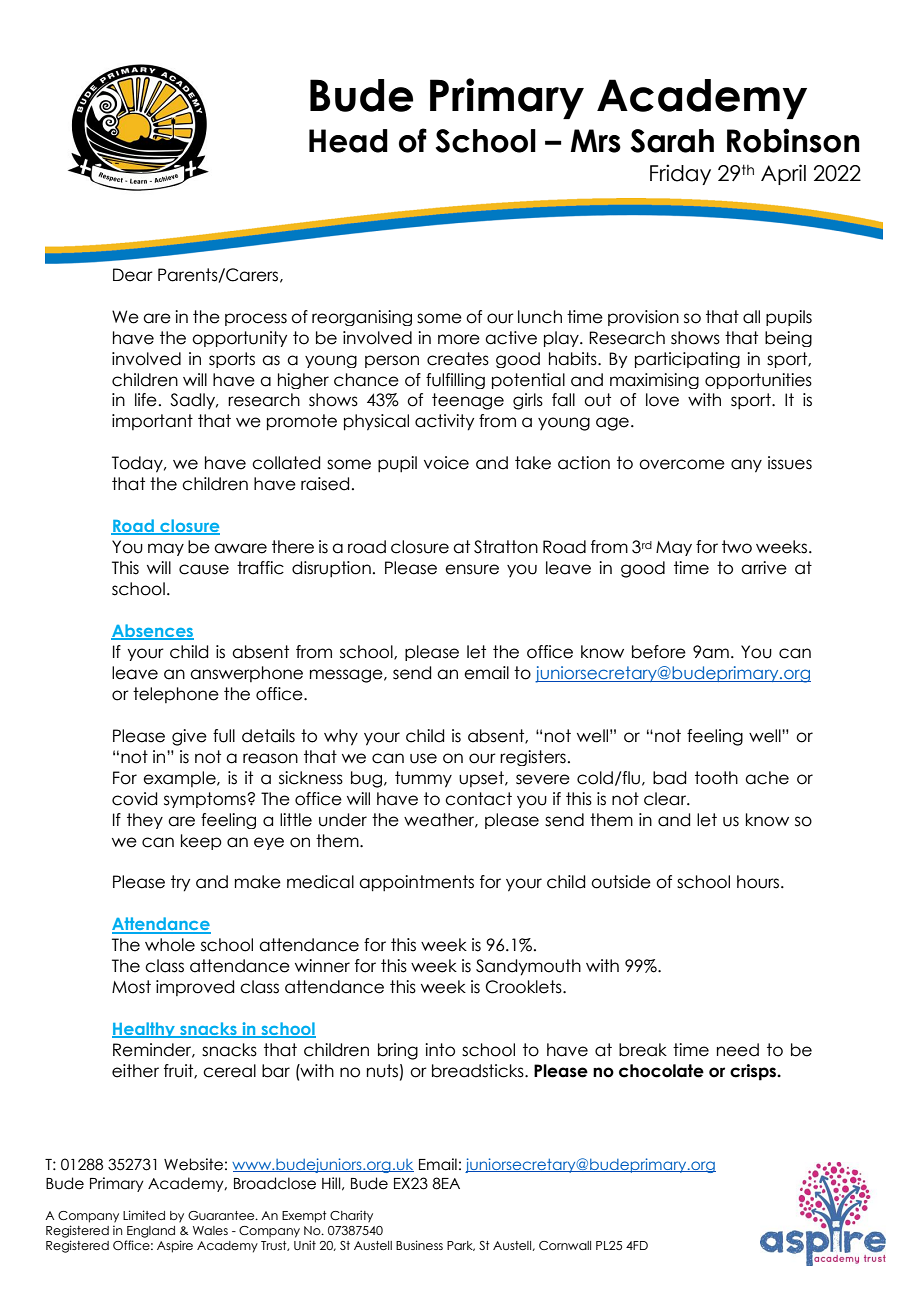 This image has height=1308, width=924. What do you see at coordinates (170, 945) in the image?
I see `whole` at bounding box center [170, 945].
